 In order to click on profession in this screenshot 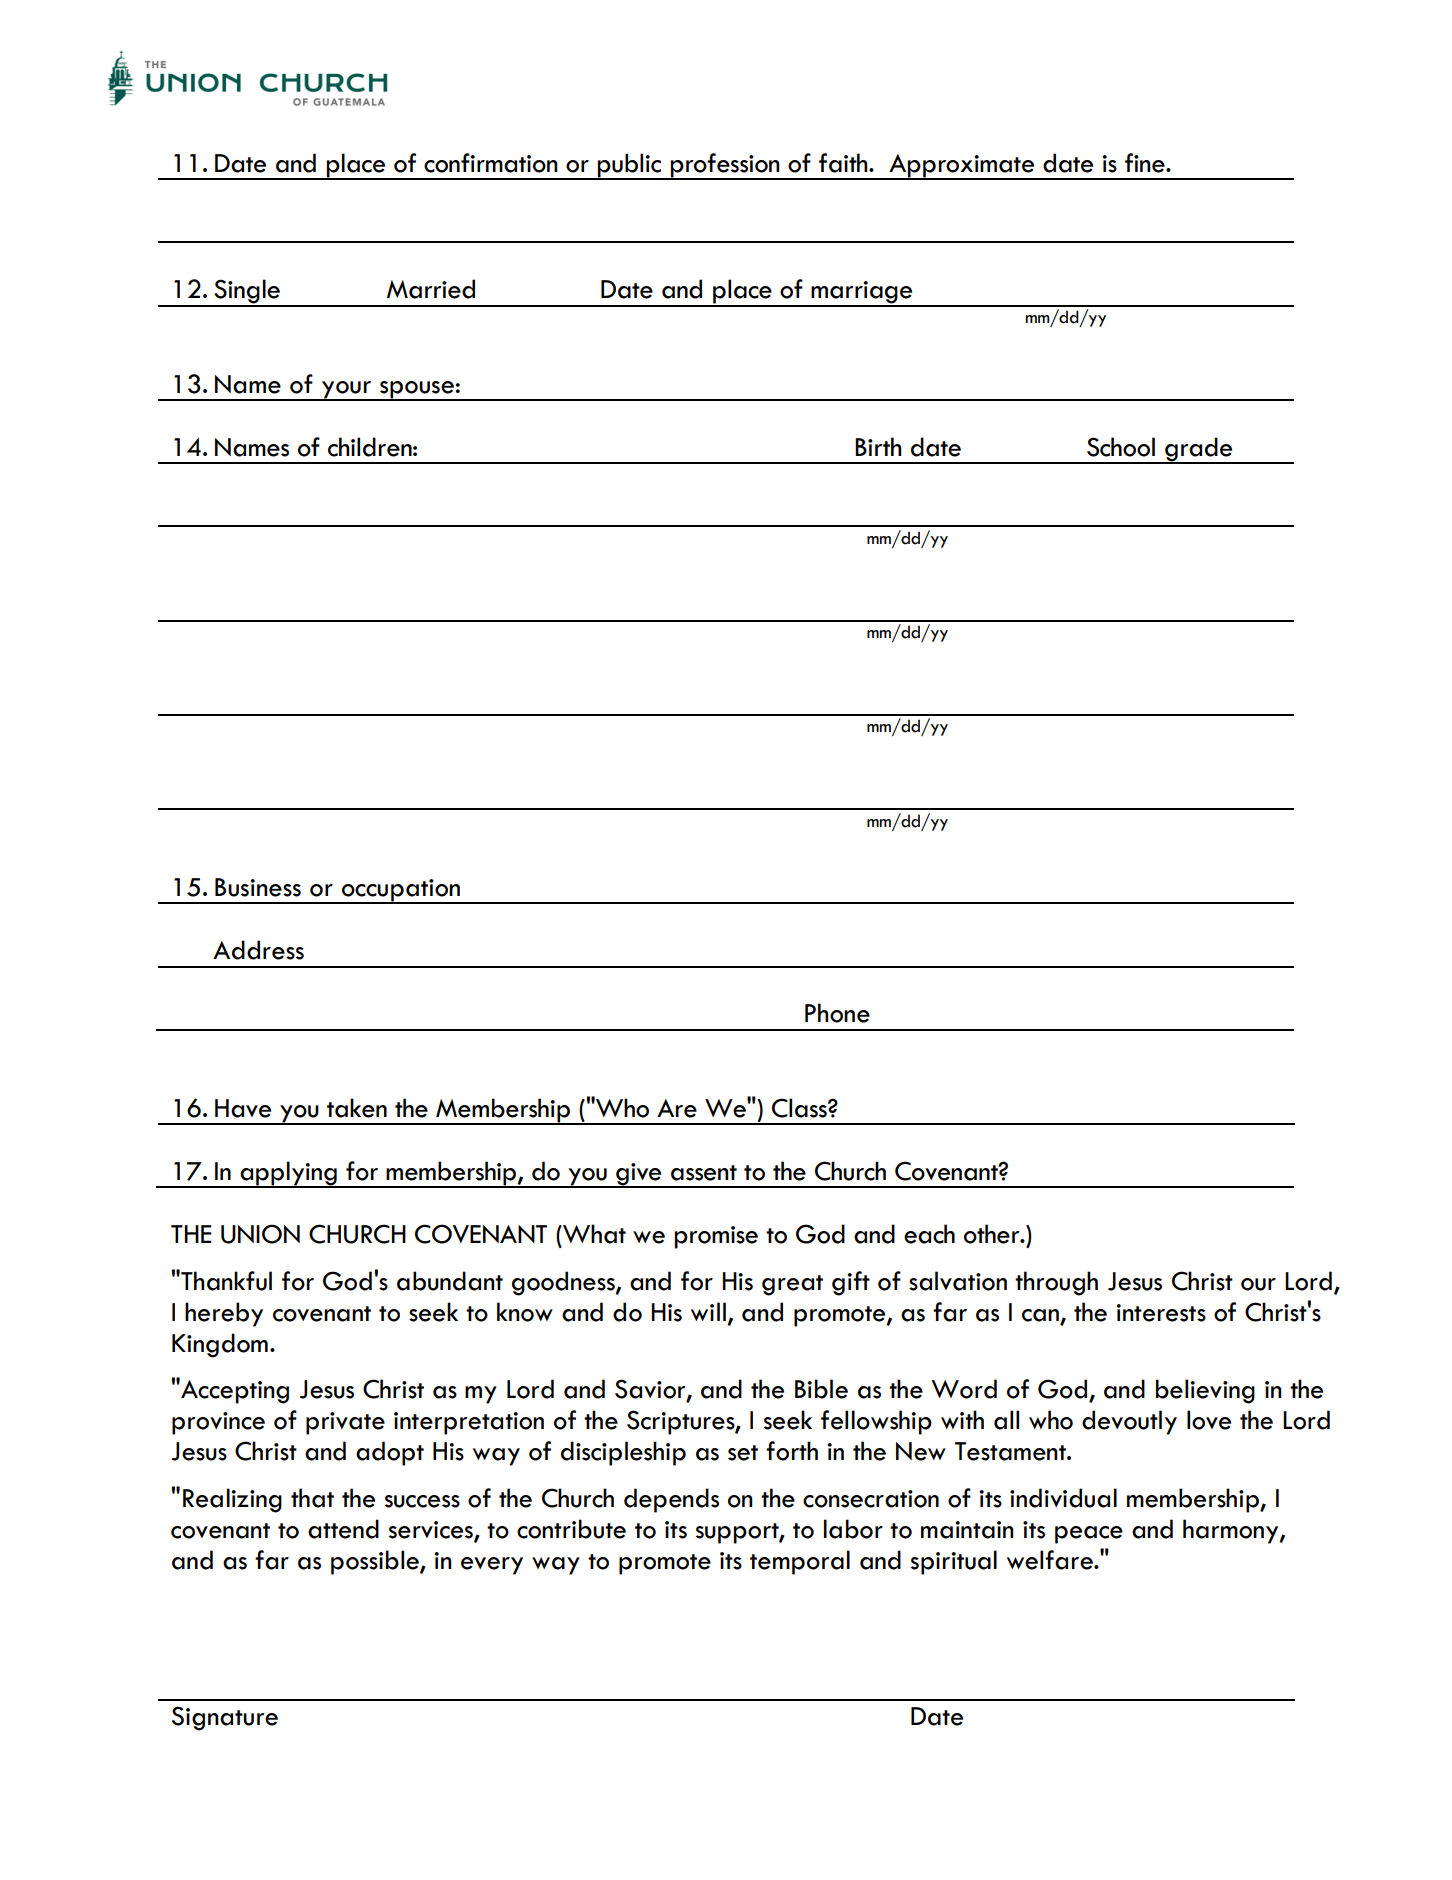, I will do `click(725, 166)`.
